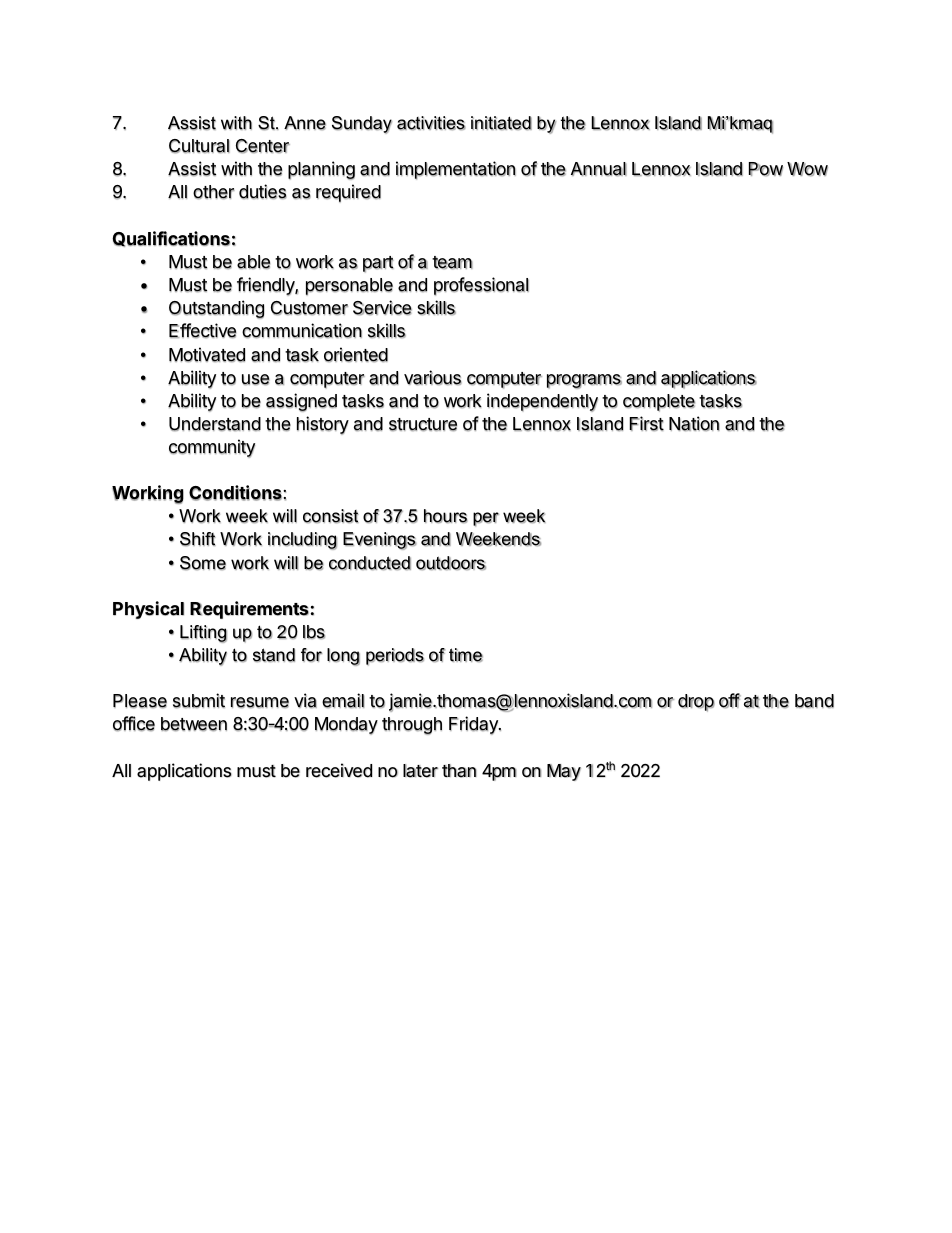 This document has width=952, height=1233. I want to click on initiated, so click(501, 123).
